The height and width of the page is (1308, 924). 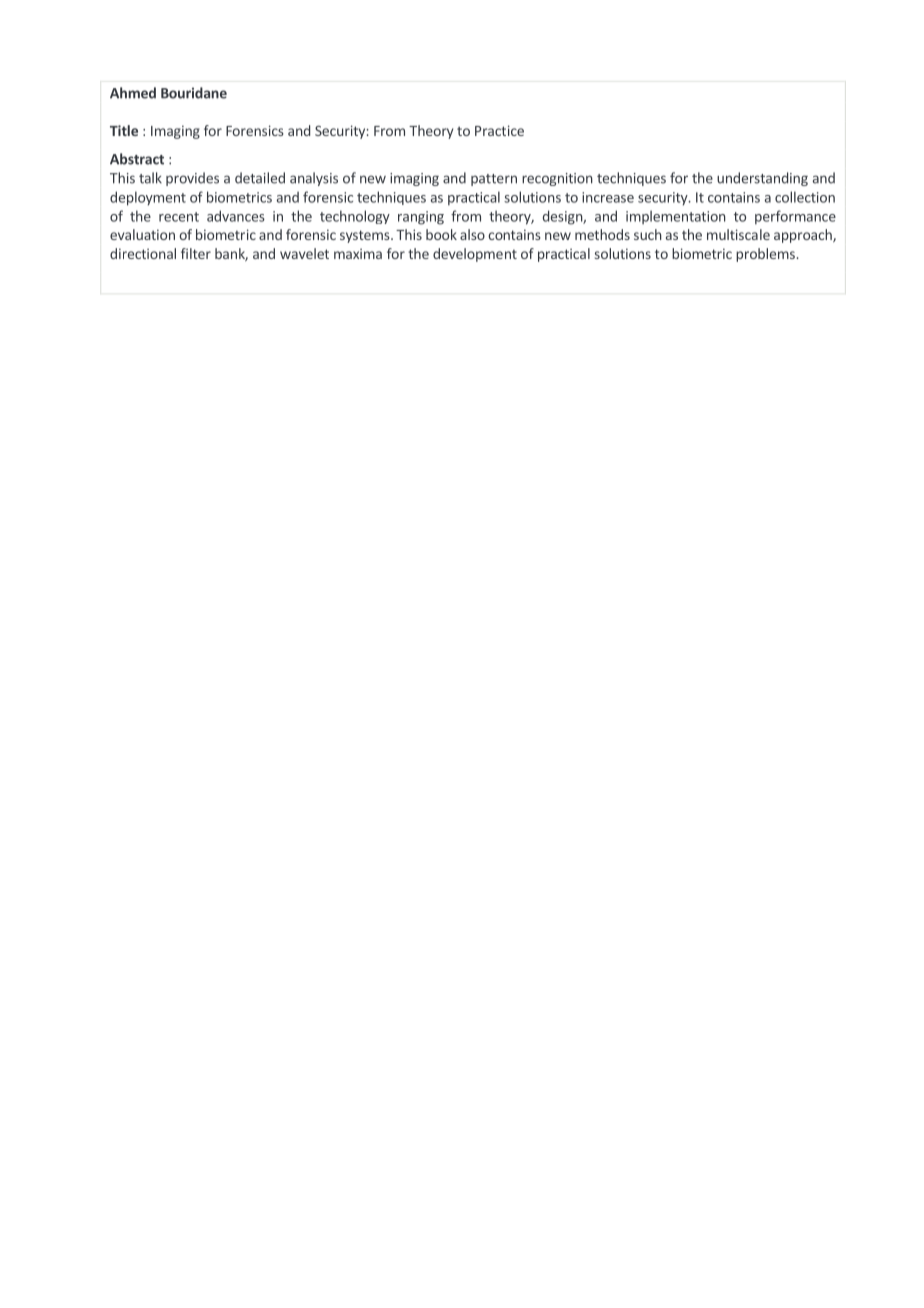 I want to click on understanding, so click(x=762, y=179).
